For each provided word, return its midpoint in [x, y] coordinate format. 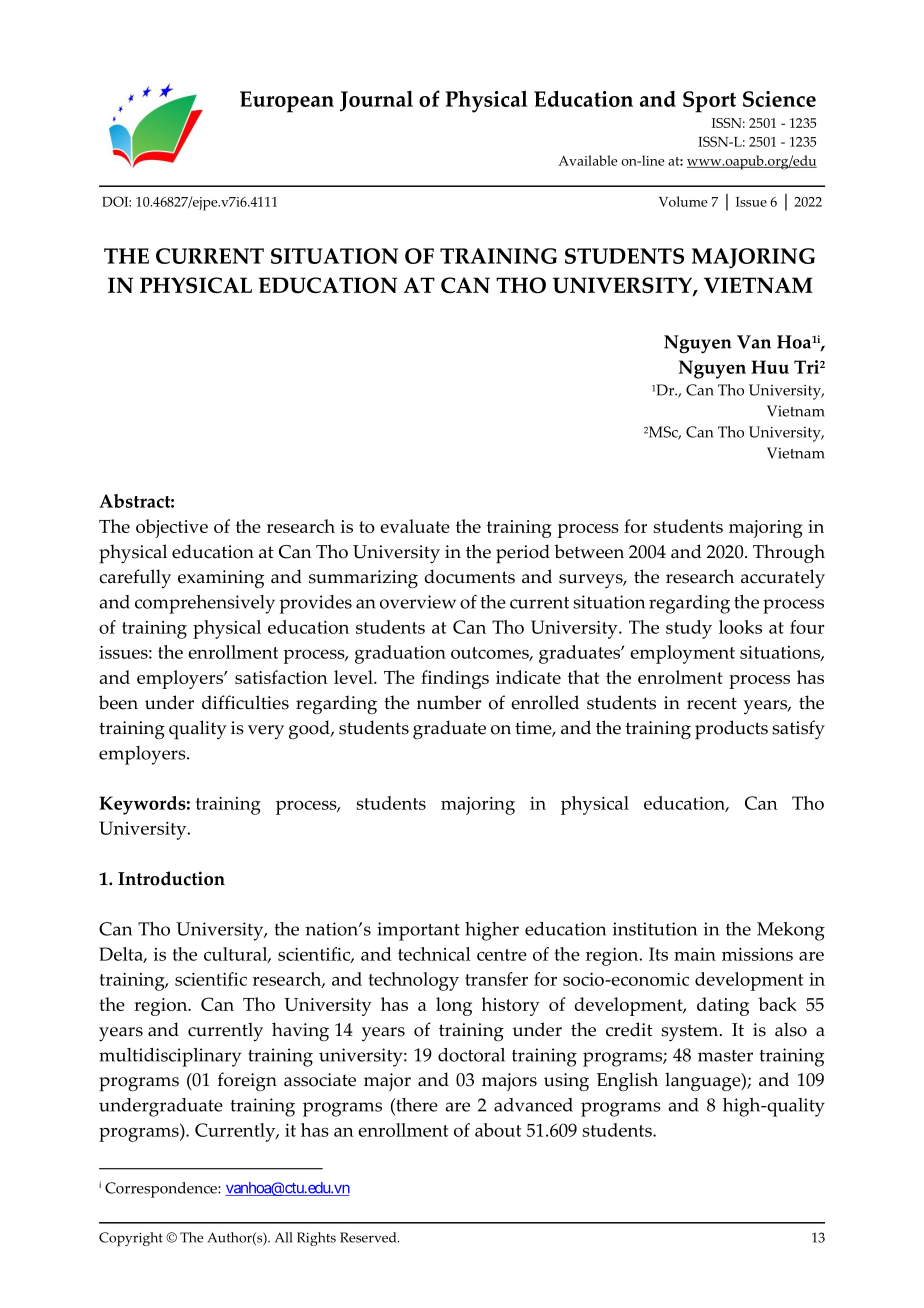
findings [455, 679]
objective [172, 528]
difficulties [245, 702]
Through [789, 553]
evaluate [415, 526]
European [287, 102]
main [695, 954]
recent [712, 703]
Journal [376, 101]
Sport [709, 102]
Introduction [171, 878]
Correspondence [162, 1190]
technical [434, 954]
